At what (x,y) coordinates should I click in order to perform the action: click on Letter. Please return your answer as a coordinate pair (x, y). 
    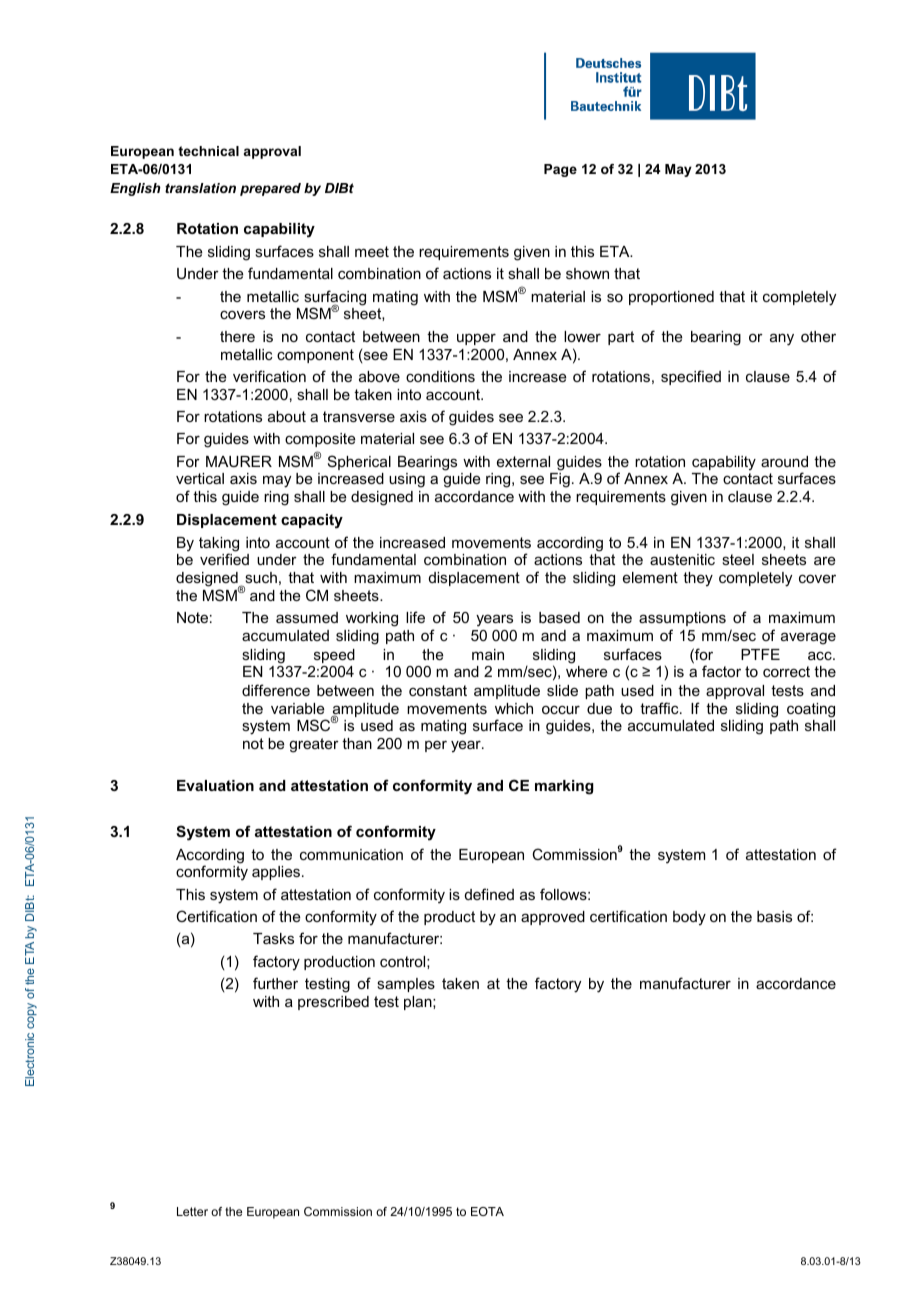
    Looking at the image, I should click on (192, 1211).
